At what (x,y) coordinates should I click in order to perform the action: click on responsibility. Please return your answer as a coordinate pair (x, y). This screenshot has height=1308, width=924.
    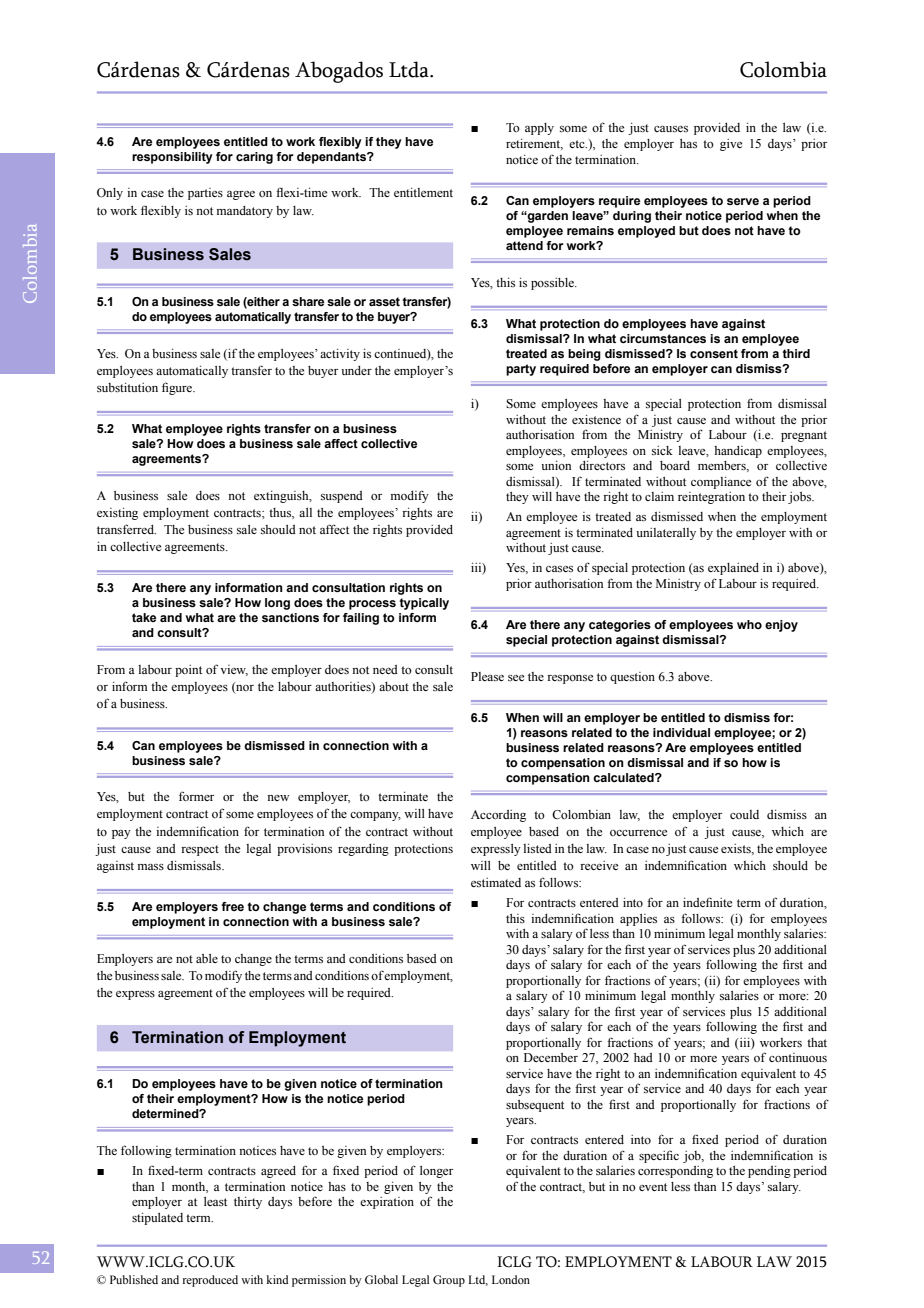
    Looking at the image, I should click on (172, 158).
